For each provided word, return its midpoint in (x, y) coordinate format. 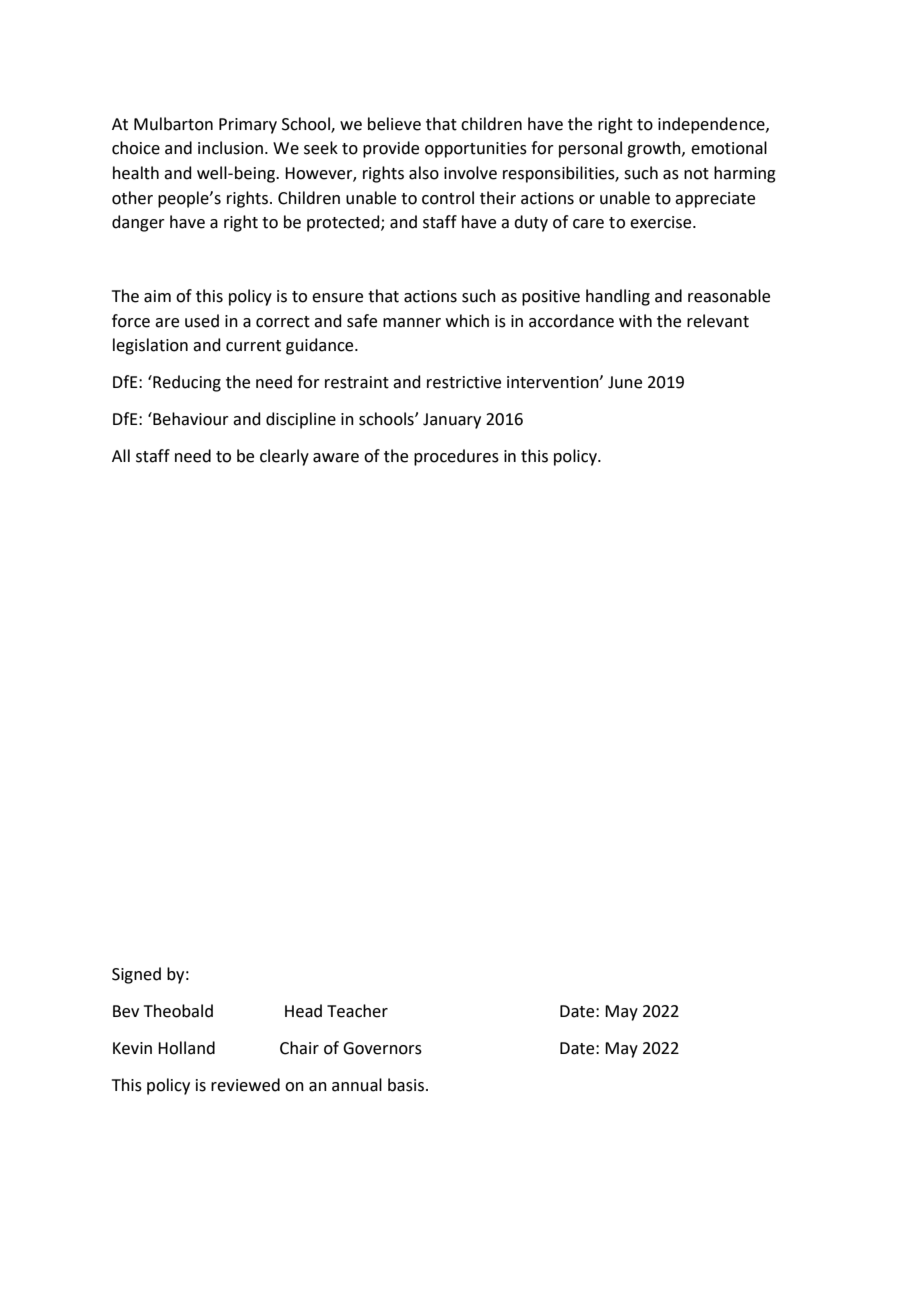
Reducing (186, 383)
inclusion (230, 148)
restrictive (464, 382)
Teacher (357, 1011)
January (452, 421)
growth (655, 149)
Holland (186, 1048)
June (625, 382)
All (121, 455)
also (424, 173)
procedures (456, 457)
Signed (136, 975)
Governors (382, 1048)
